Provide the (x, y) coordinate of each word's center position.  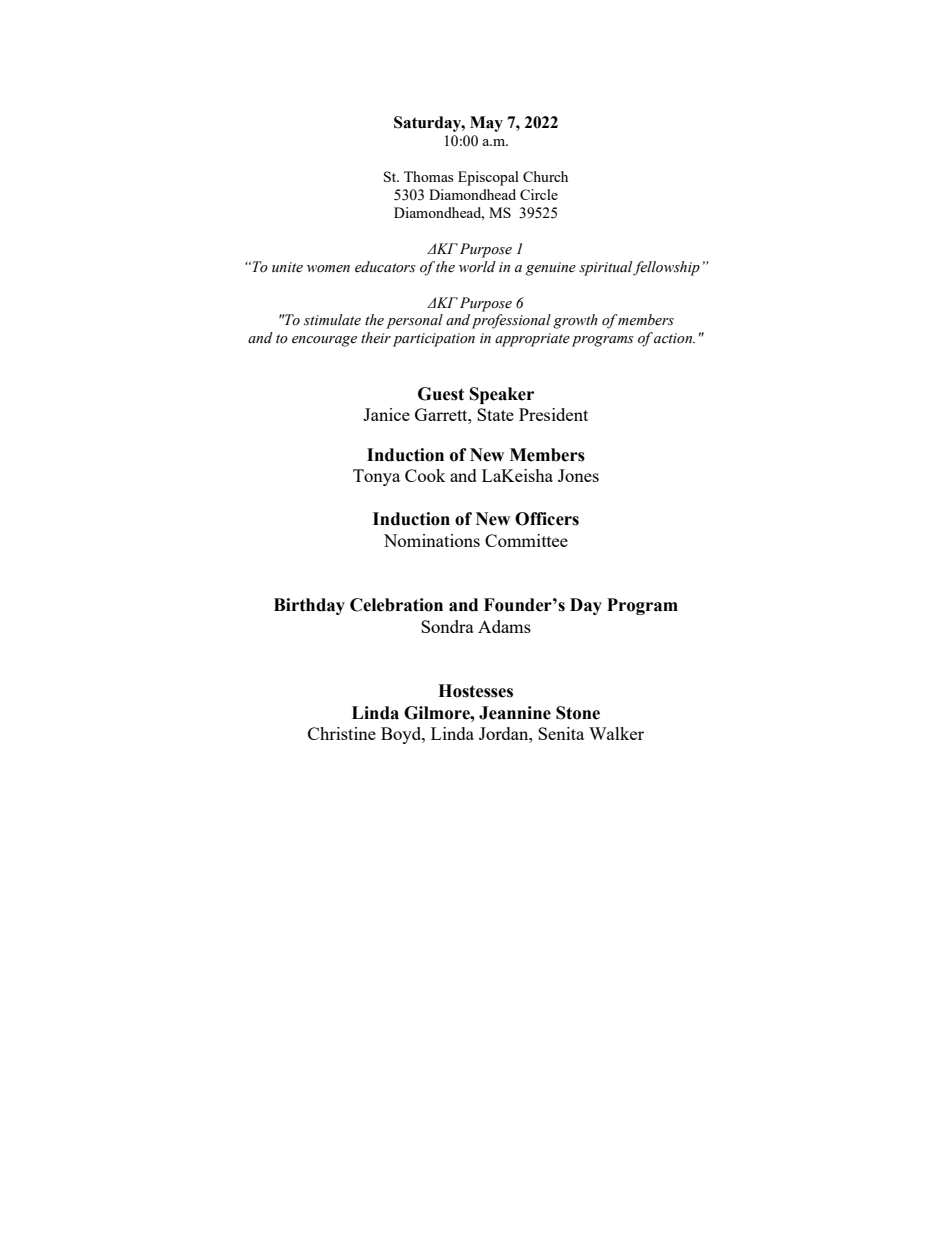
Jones (578, 475)
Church (545, 176)
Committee (526, 540)
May (486, 124)
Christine (342, 733)
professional (511, 321)
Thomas (428, 176)
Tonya (376, 477)
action (674, 338)
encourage (324, 341)
